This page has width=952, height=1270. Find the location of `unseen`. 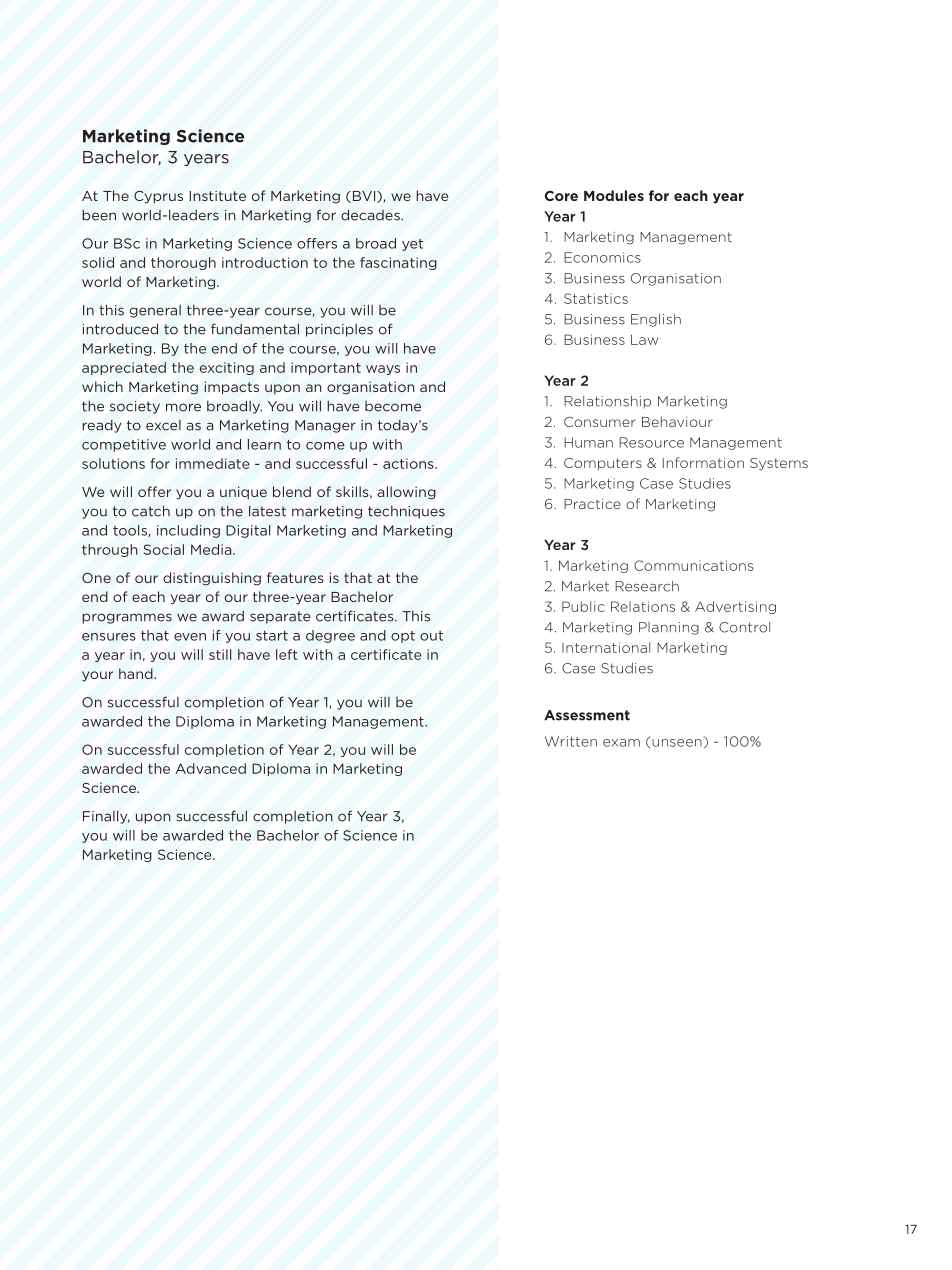

unseen is located at coordinates (677, 743).
